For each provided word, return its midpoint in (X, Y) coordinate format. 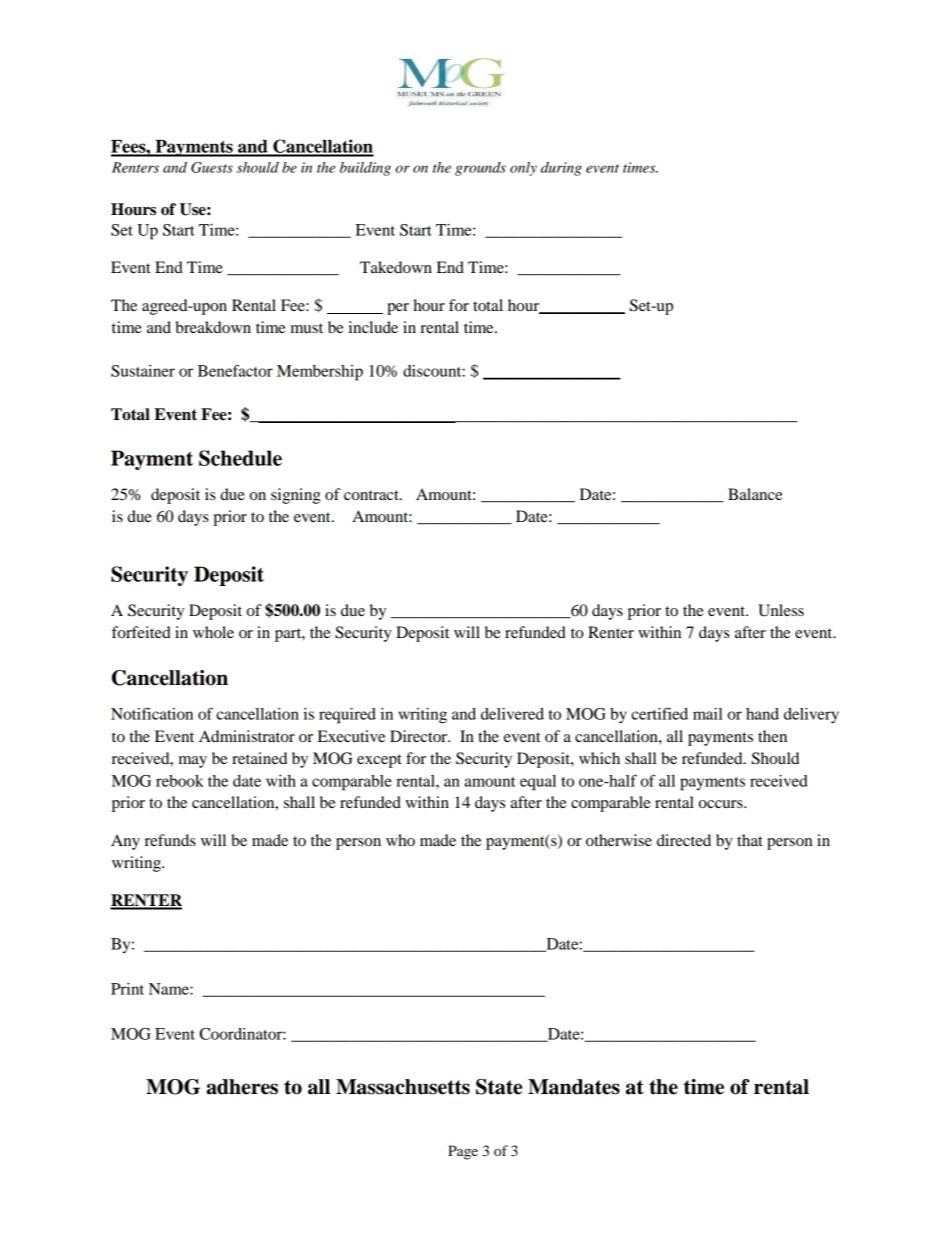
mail (707, 714)
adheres (242, 1087)
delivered (512, 714)
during (561, 169)
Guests (212, 167)
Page (463, 1152)
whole (213, 632)
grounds (480, 169)
